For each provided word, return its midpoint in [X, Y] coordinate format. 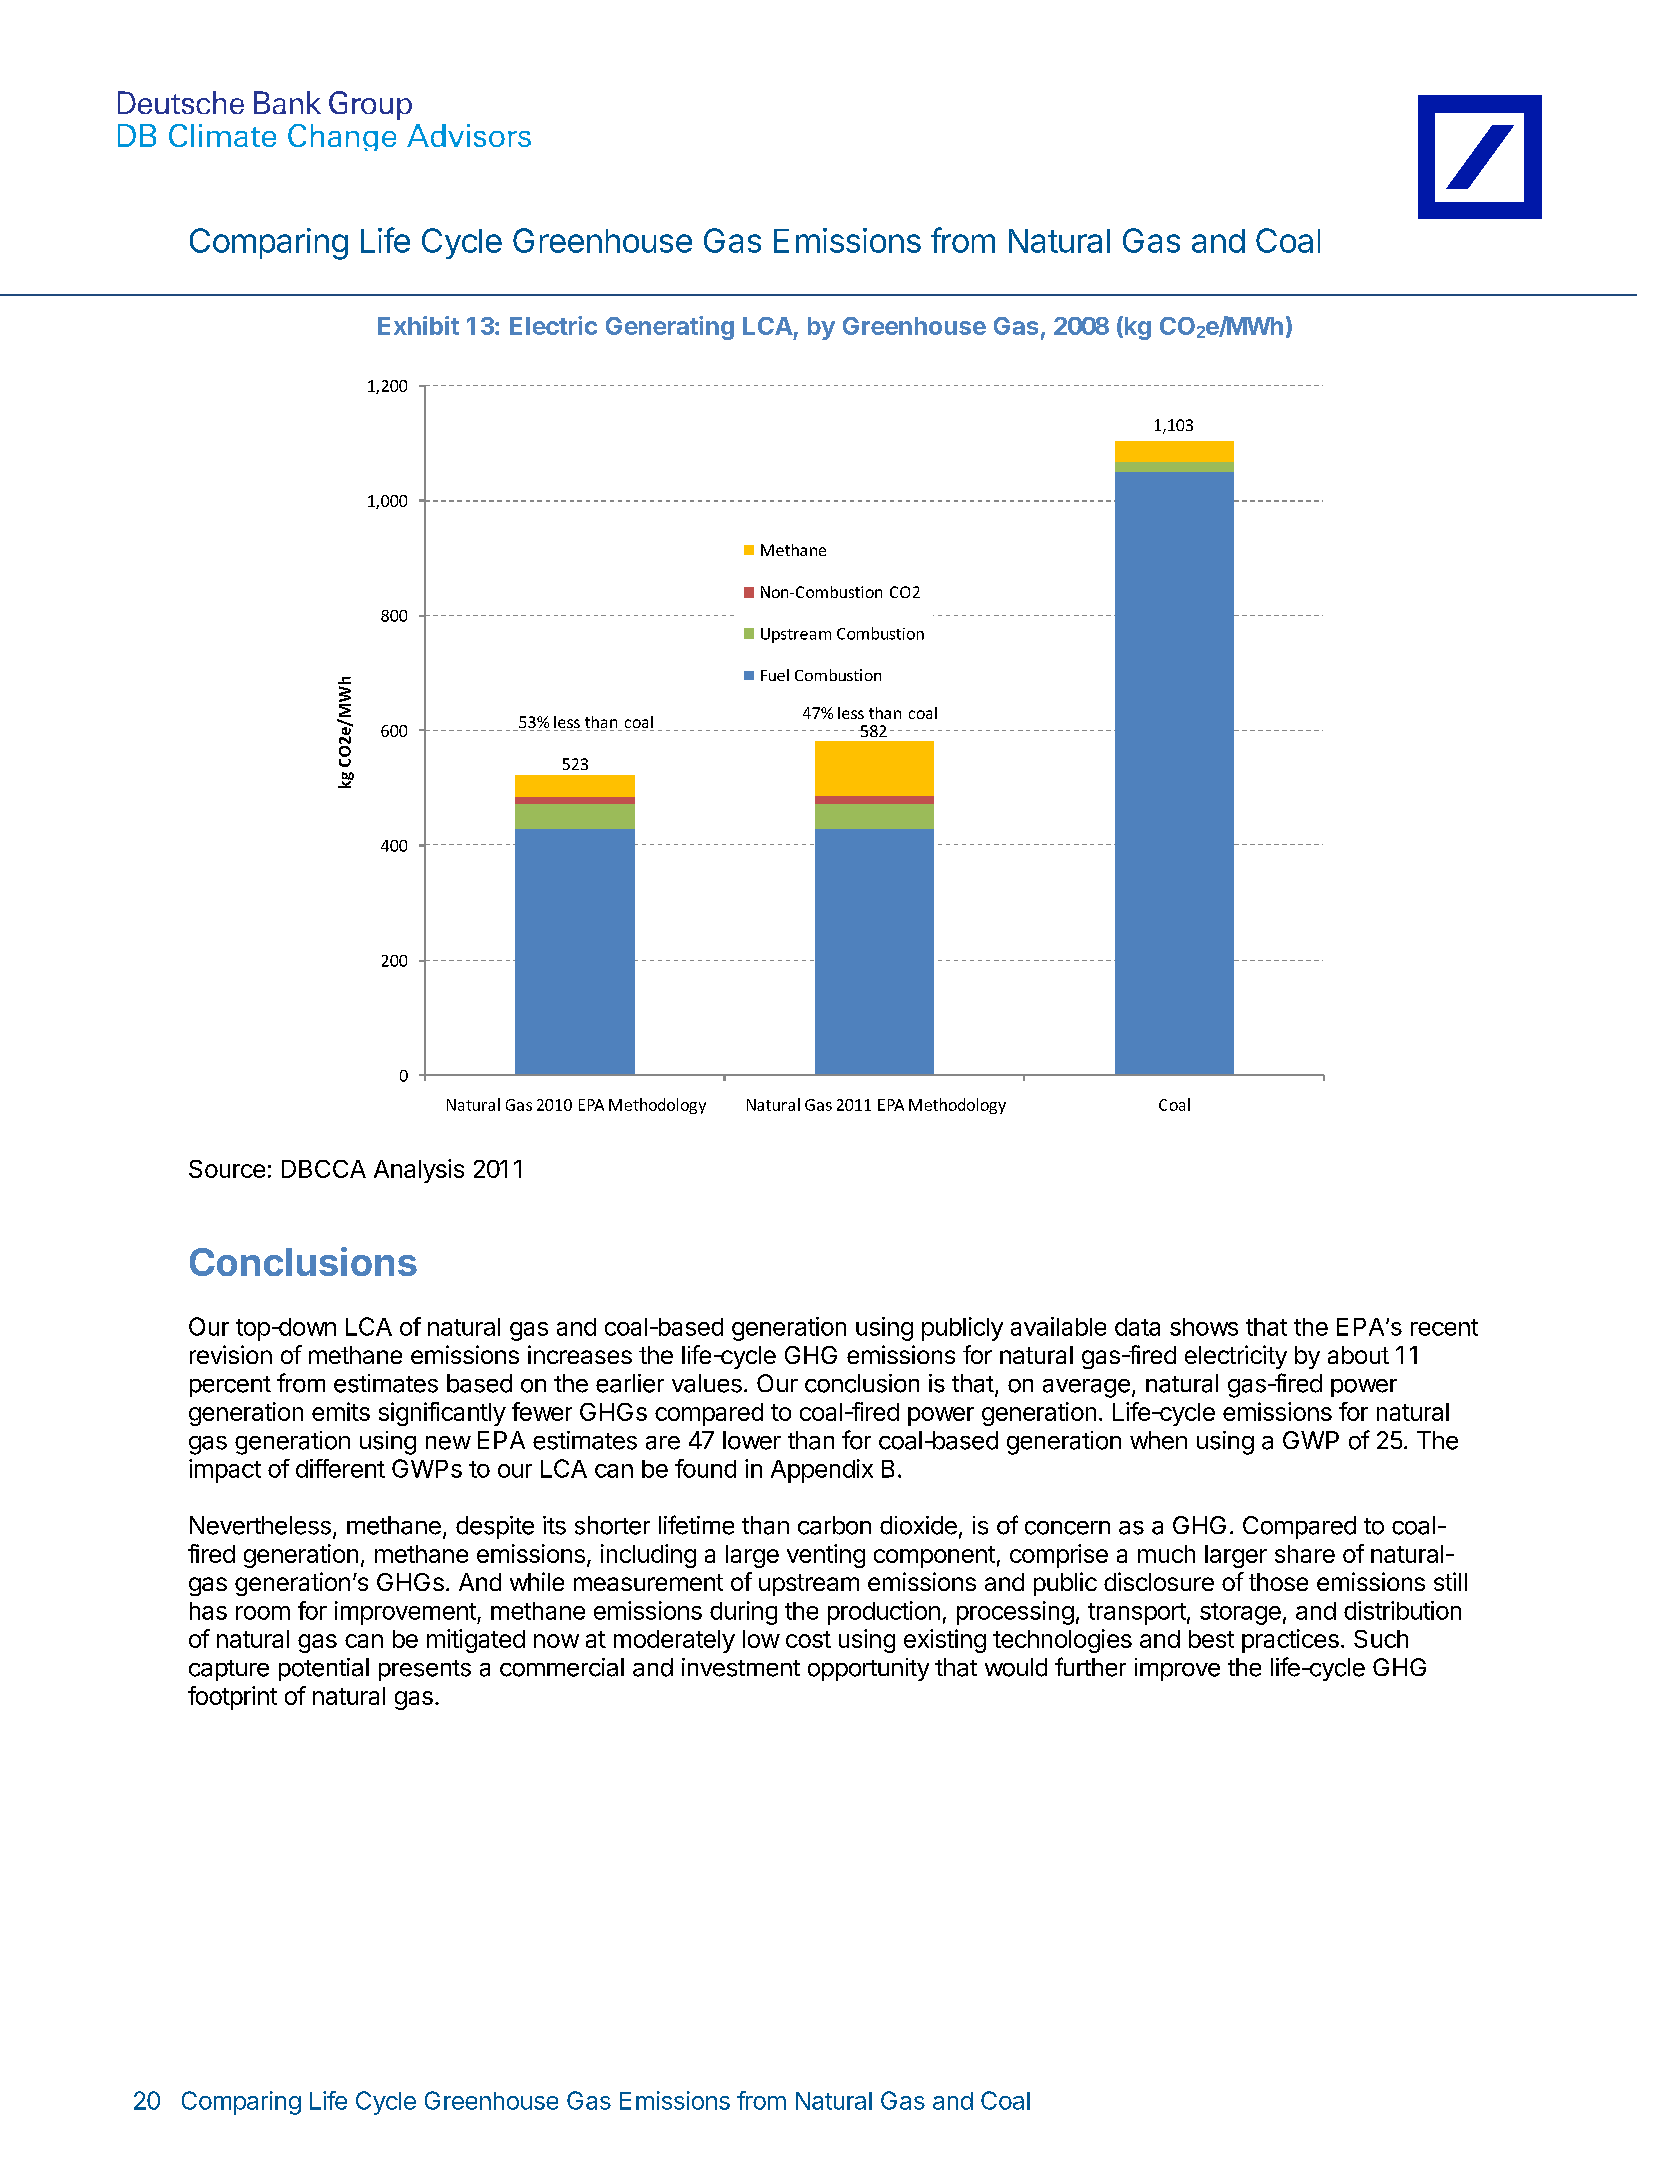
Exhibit [418, 325]
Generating [670, 328]
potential [324, 1669]
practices [1290, 1641]
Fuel [775, 675]
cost [808, 1639]
